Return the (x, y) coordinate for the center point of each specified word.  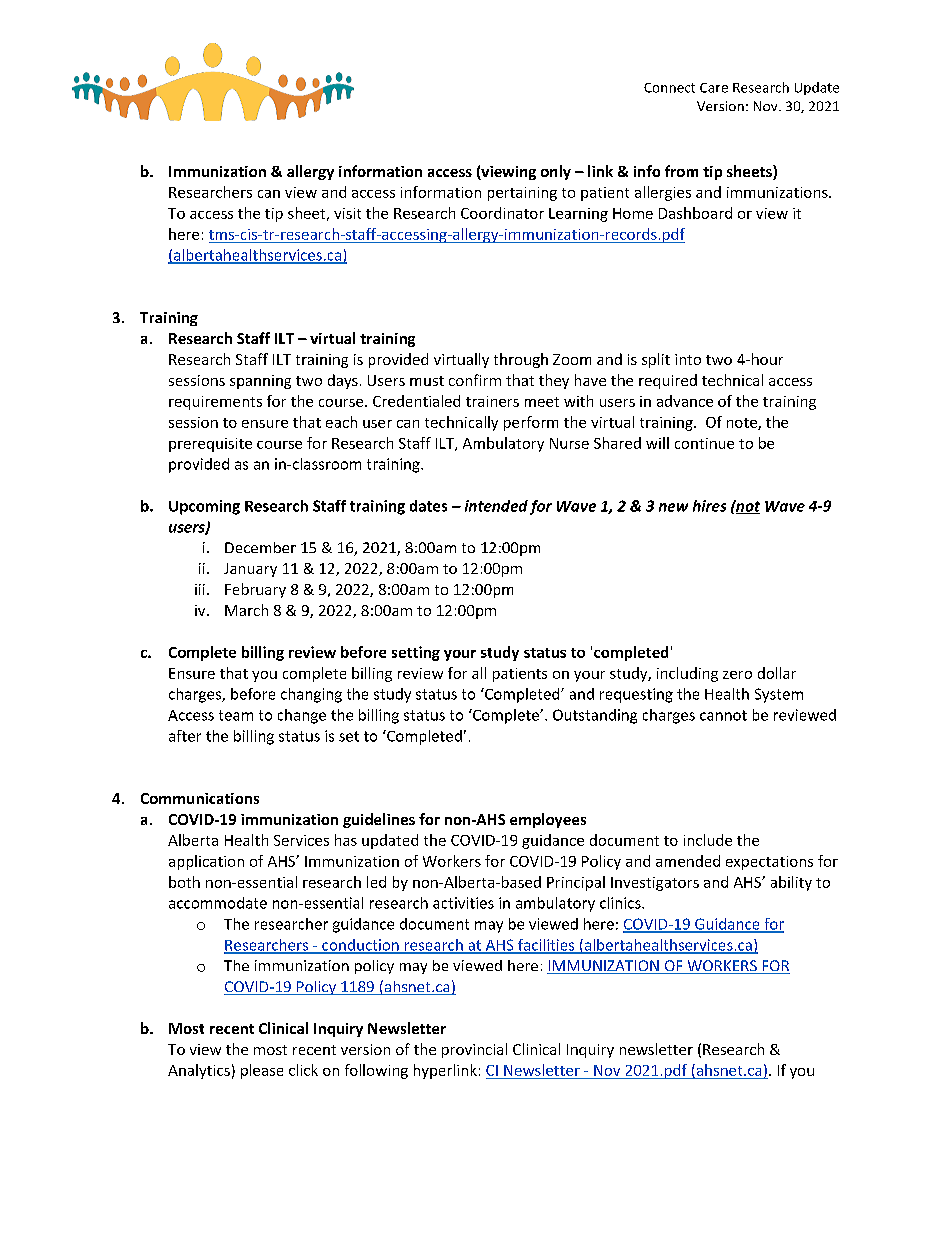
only (556, 172)
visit (347, 213)
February (255, 590)
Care (714, 88)
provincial (474, 1050)
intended (496, 506)
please (262, 1071)
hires (709, 506)
